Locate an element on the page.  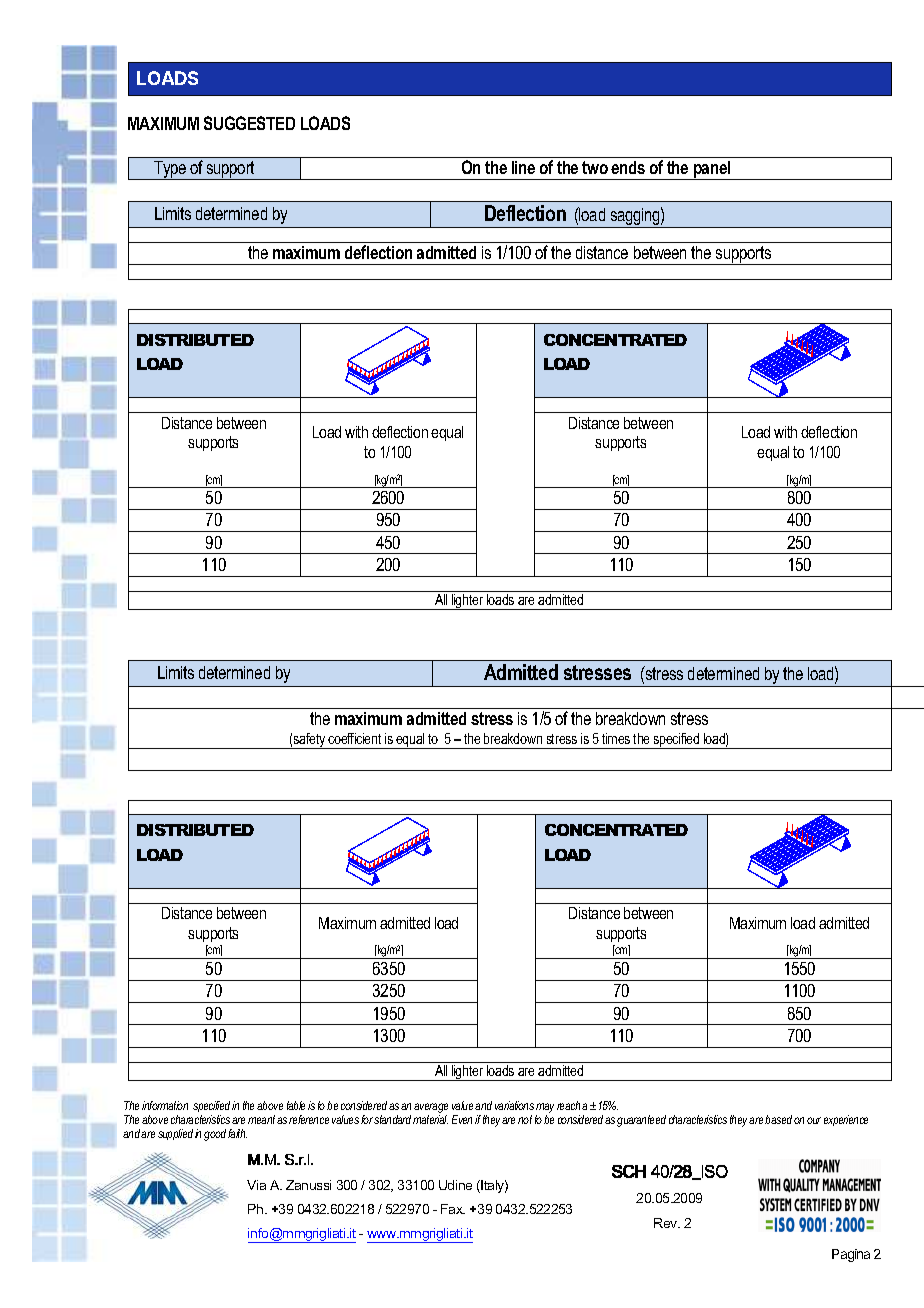
Pagina is located at coordinates (851, 1255).
